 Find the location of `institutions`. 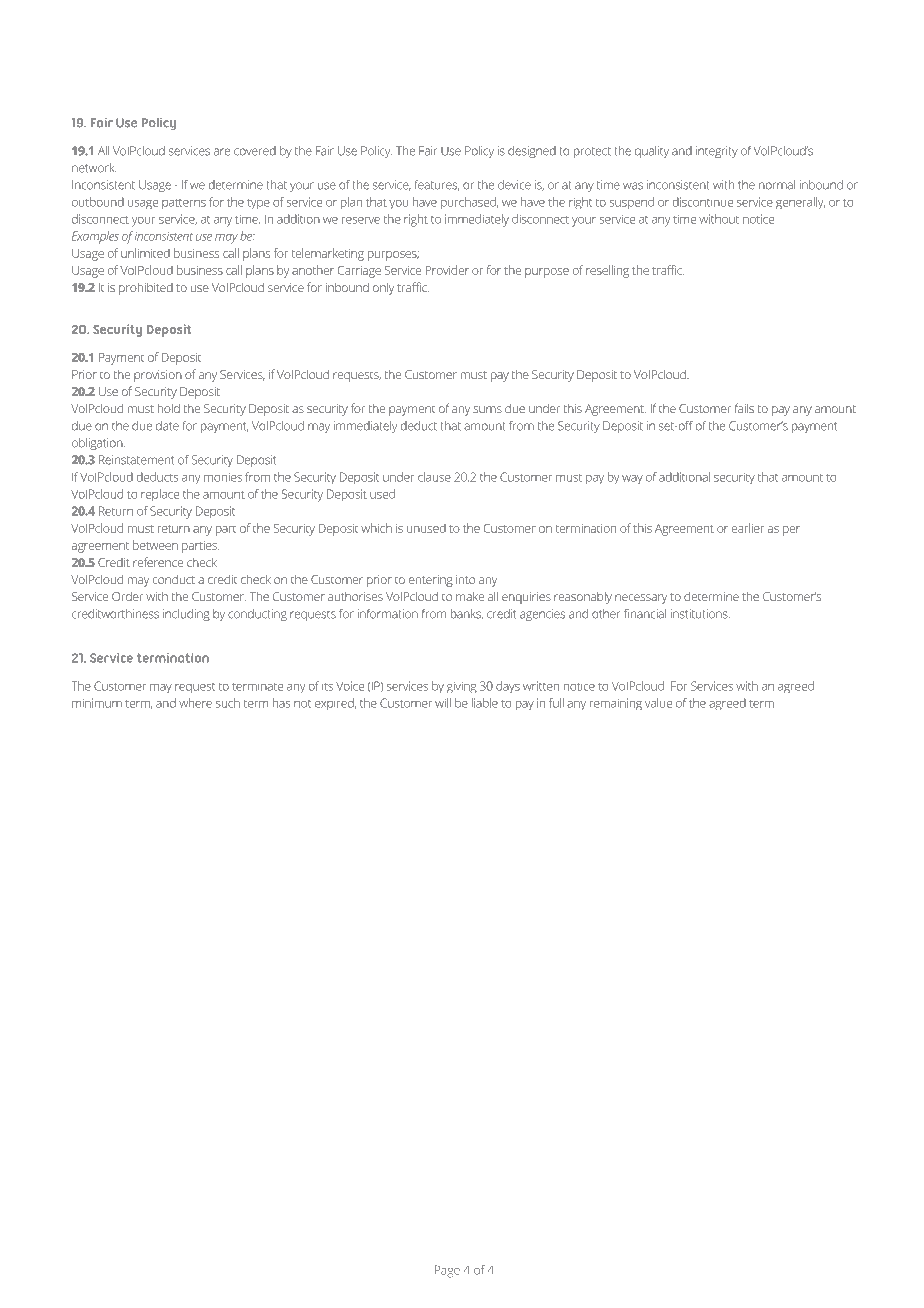

institutions is located at coordinates (700, 614).
